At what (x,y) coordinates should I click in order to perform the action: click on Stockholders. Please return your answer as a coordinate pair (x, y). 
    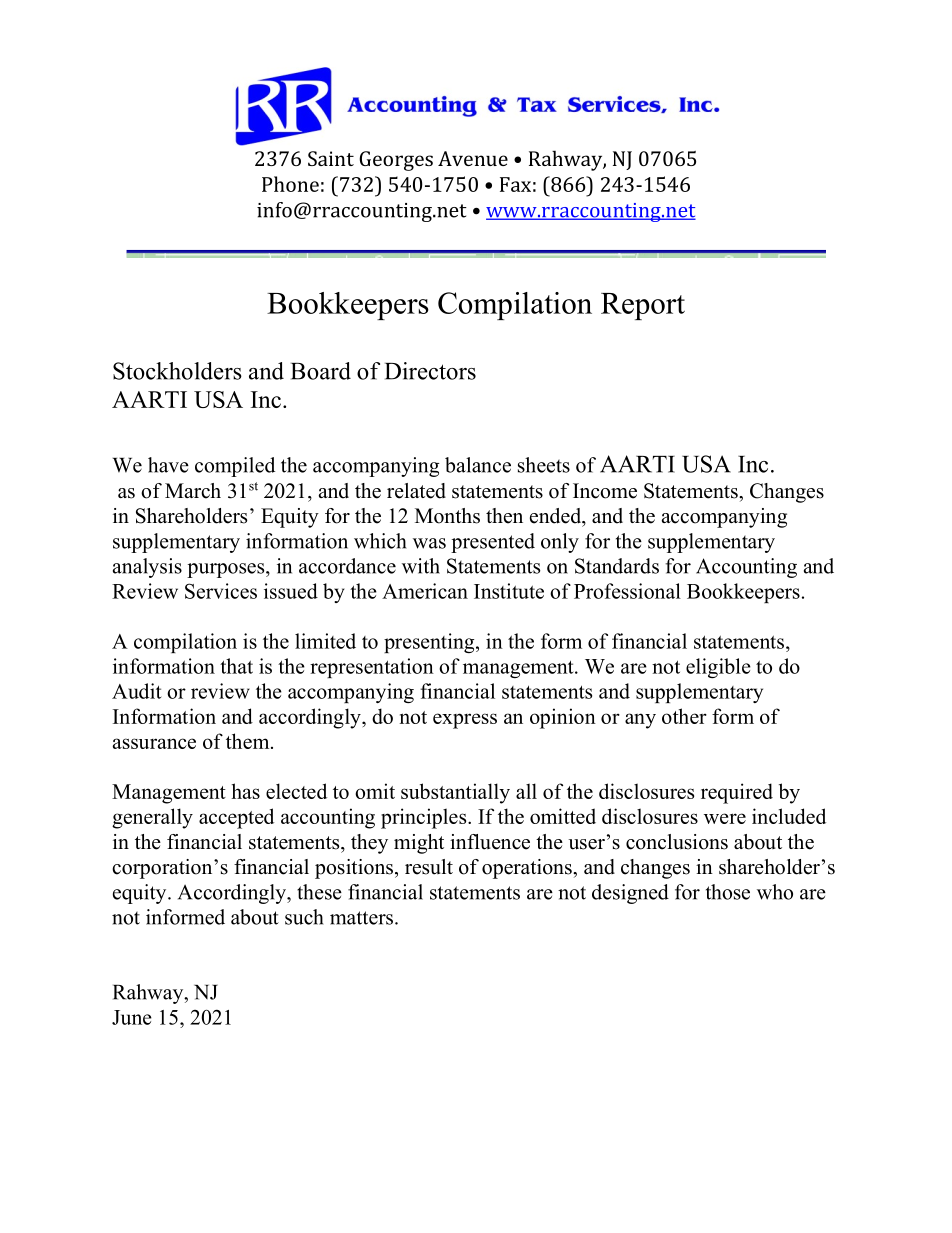
    Looking at the image, I should click on (177, 371).
